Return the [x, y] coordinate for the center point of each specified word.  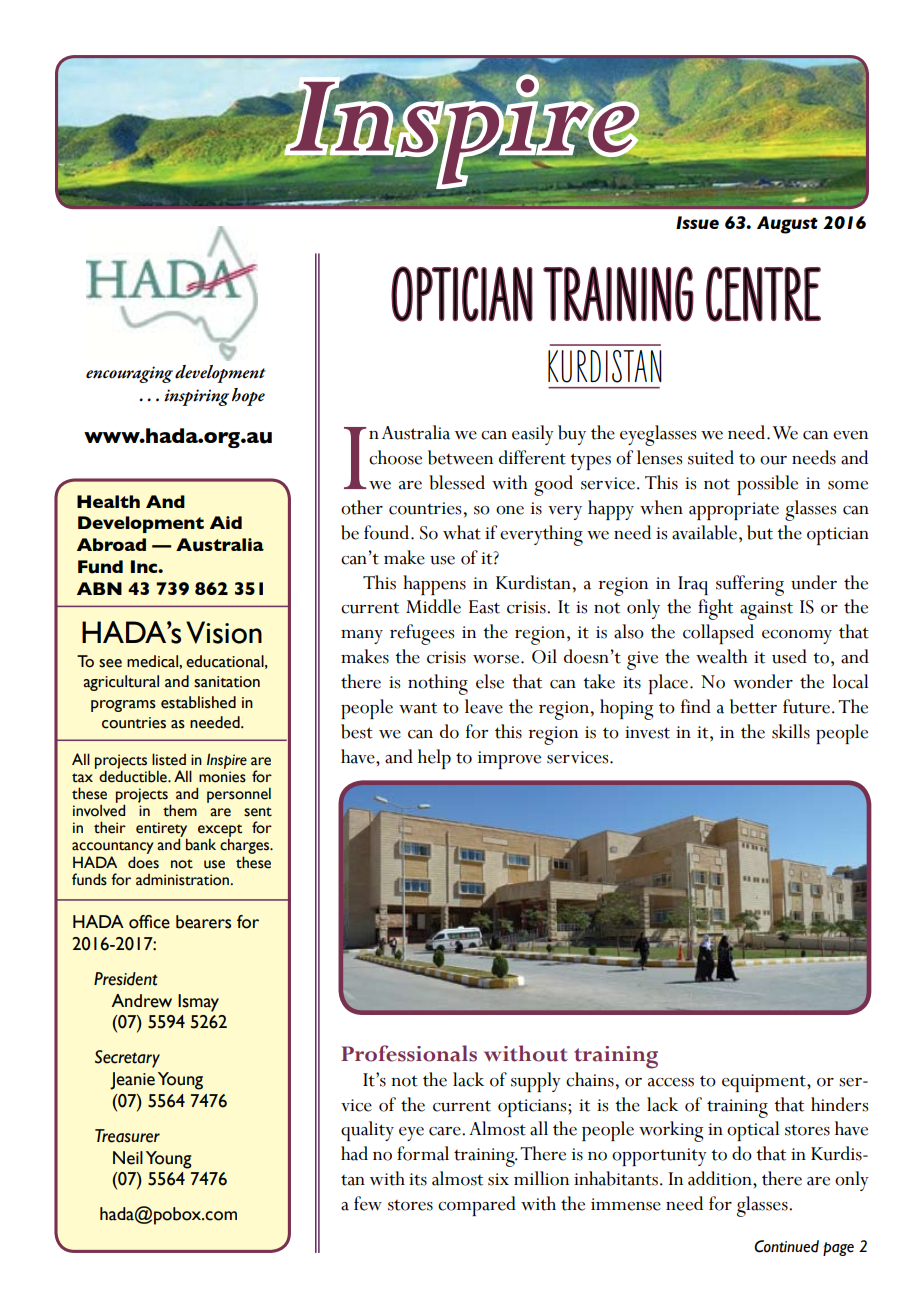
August [787, 225]
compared [477, 1206]
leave [484, 706]
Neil [128, 1158]
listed [169, 759]
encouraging [129, 374]
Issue [697, 222]
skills [791, 731]
